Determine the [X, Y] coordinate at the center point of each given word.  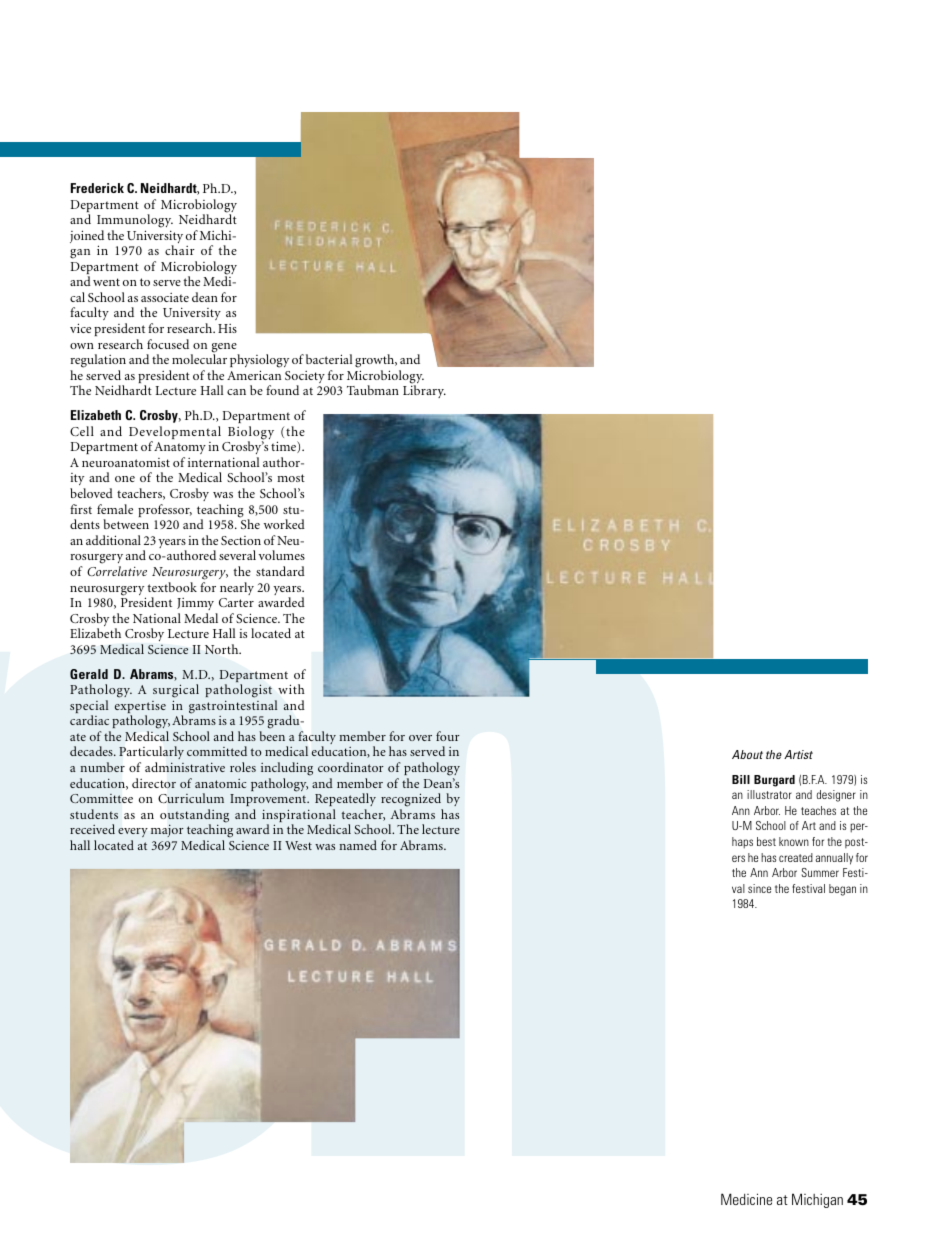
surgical [176, 692]
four [448, 736]
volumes [282, 555]
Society [305, 378]
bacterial [329, 359]
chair [180, 250]
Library [424, 391]
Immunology [135, 221]
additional [113, 540]
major [167, 830]
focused [168, 344]
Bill [741, 779]
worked [284, 524]
